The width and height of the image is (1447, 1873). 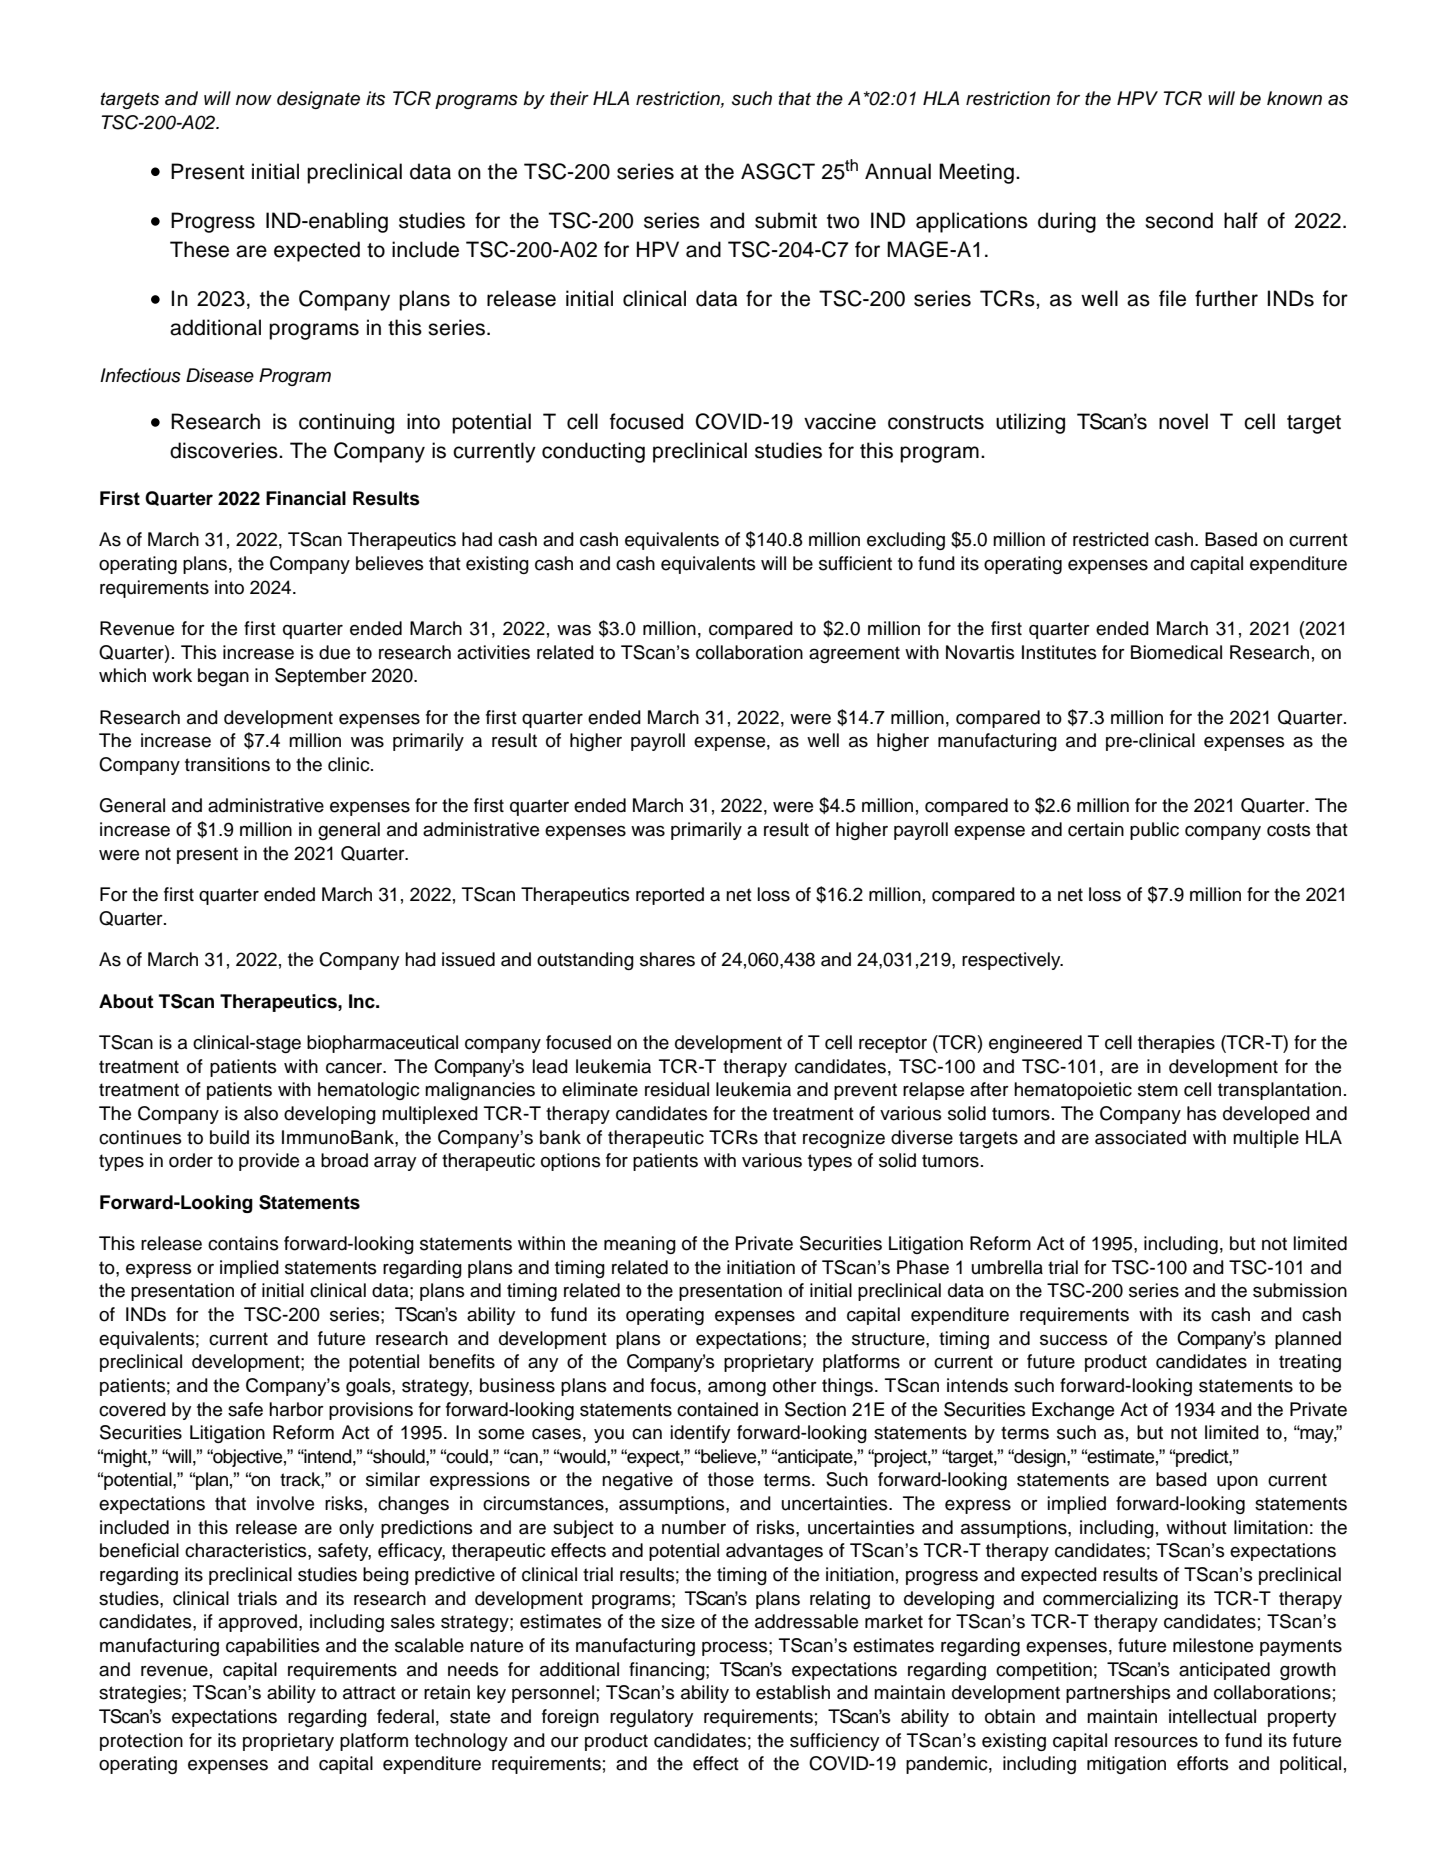 I want to click on regulatory, so click(x=651, y=1718).
